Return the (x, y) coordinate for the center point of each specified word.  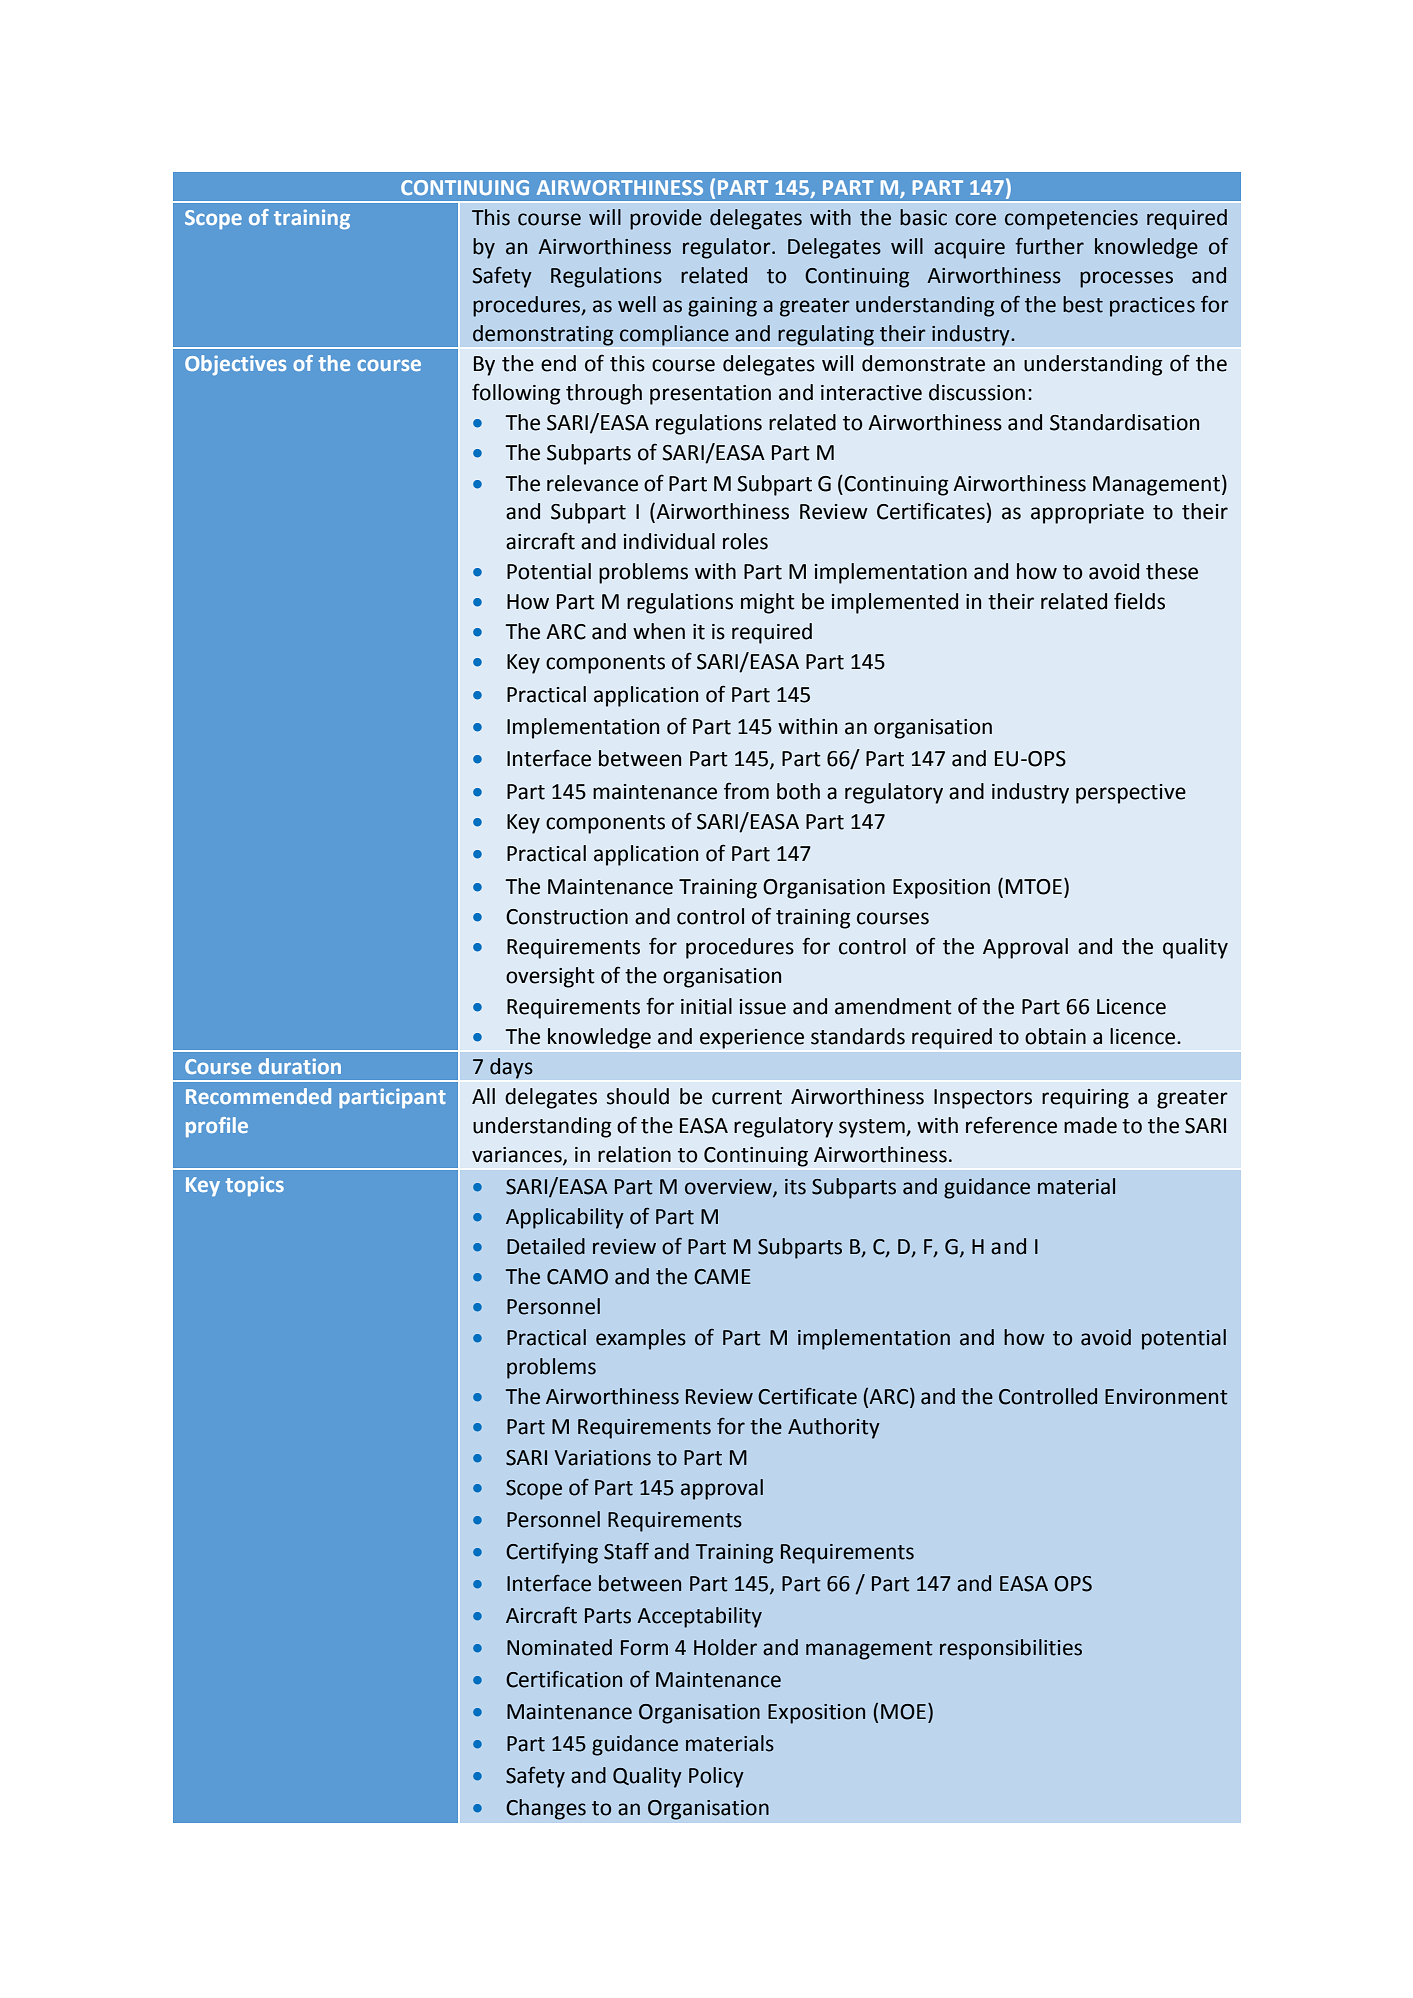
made (1090, 1125)
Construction (567, 917)
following (516, 394)
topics (255, 1186)
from (746, 791)
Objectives (235, 365)
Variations (603, 1458)
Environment (1166, 1397)
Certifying (552, 1553)
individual (669, 541)
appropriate (1087, 514)
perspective (1131, 794)
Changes (546, 1809)
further (1049, 246)
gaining (722, 307)
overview (729, 1187)
